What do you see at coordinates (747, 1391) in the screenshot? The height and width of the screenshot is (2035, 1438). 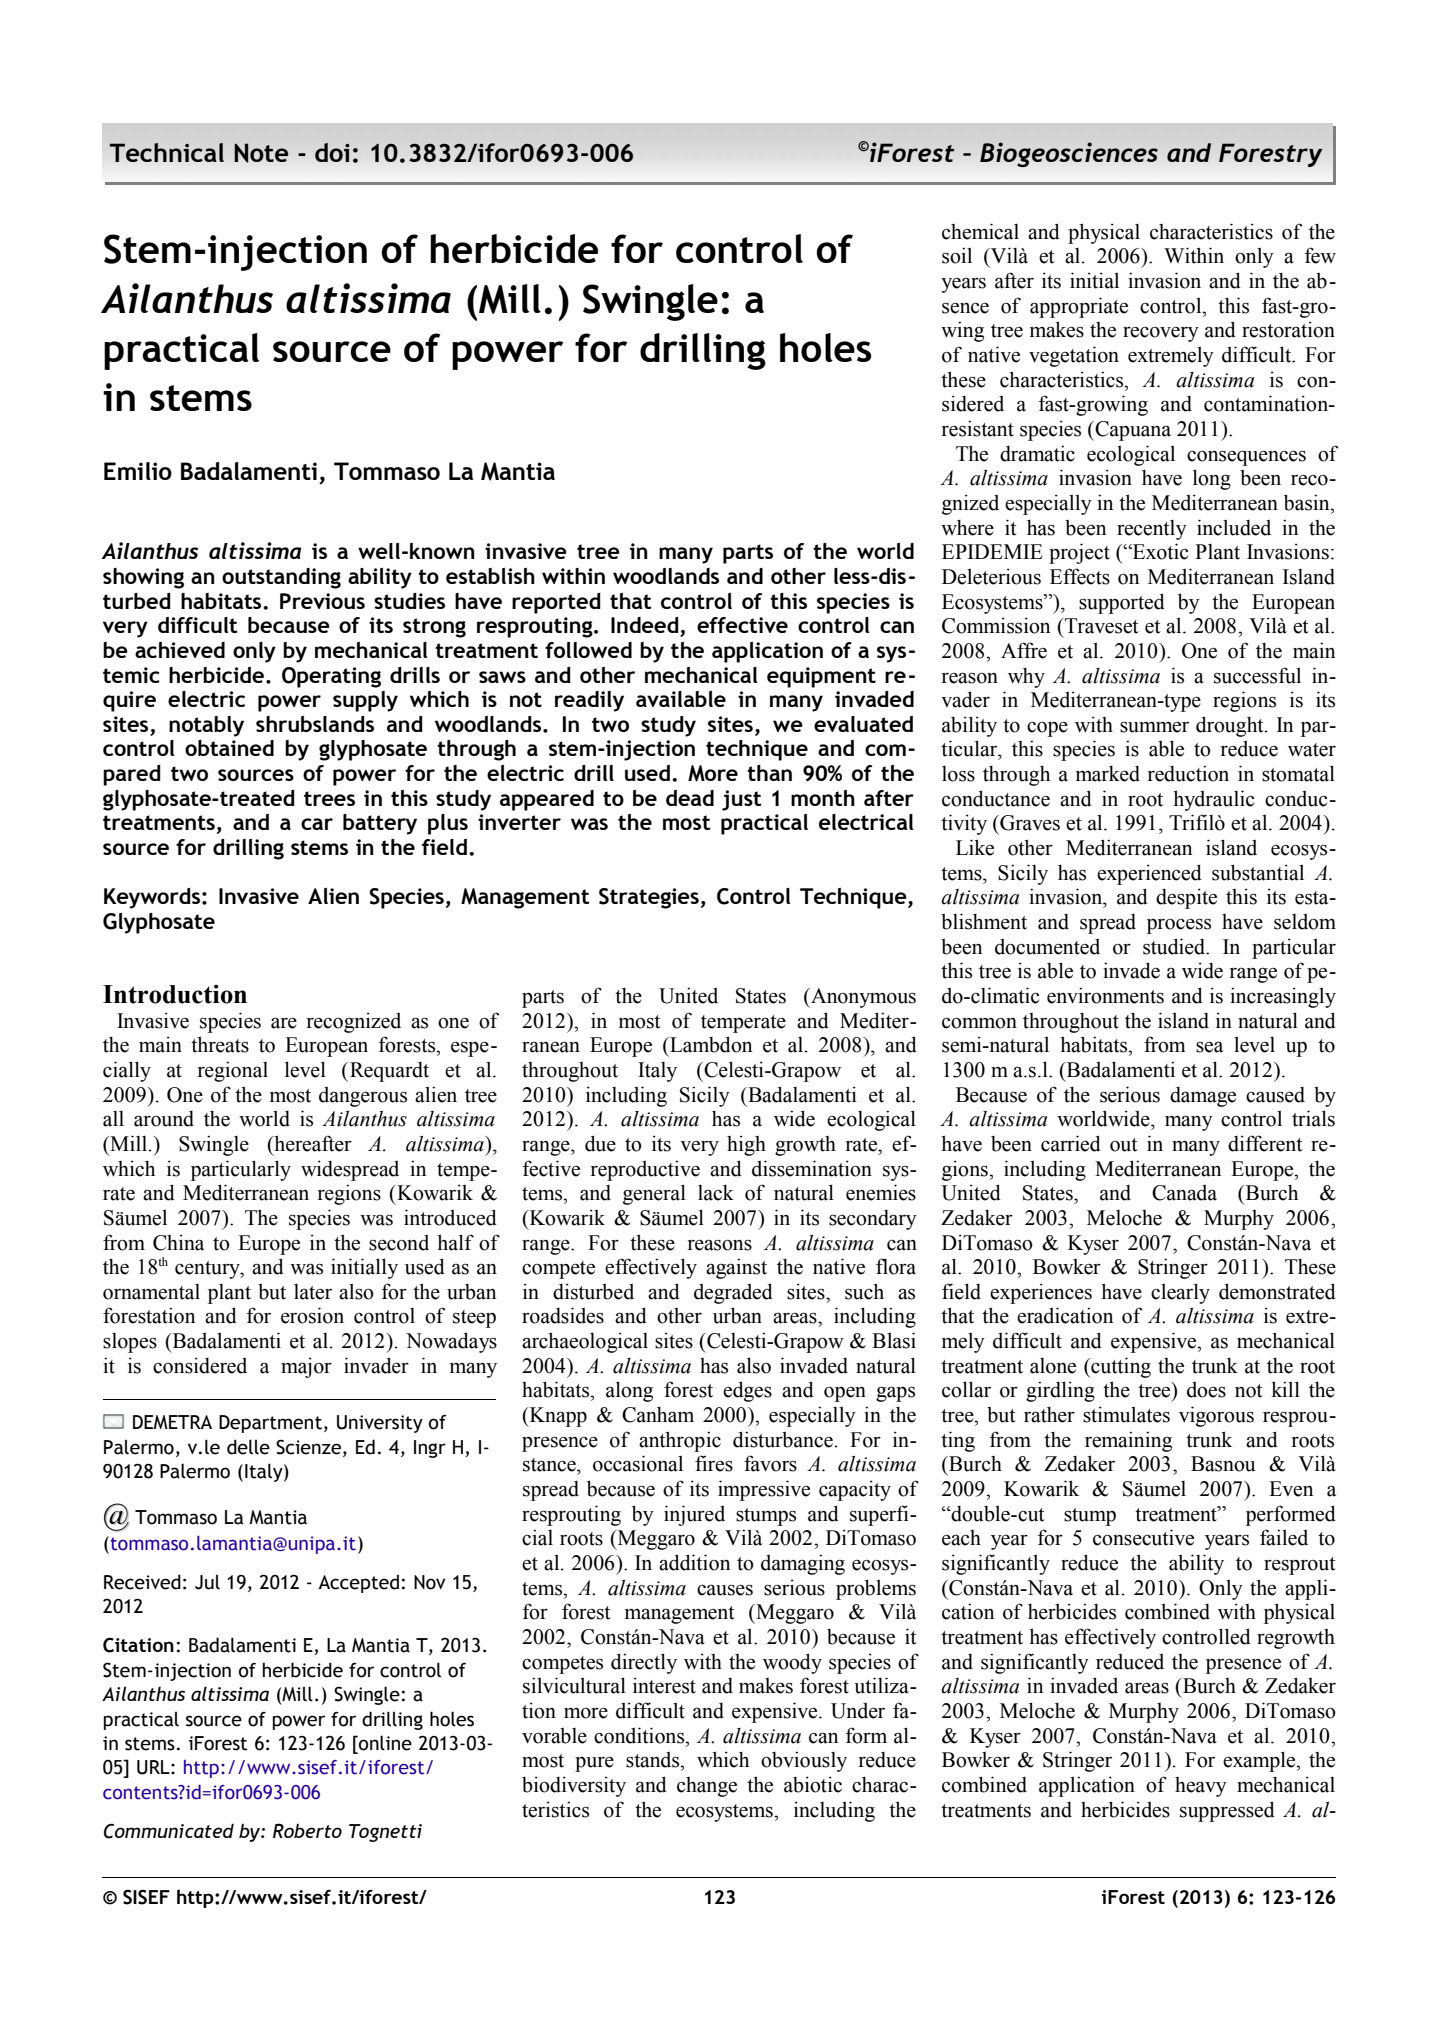 I see `edges` at bounding box center [747, 1391].
